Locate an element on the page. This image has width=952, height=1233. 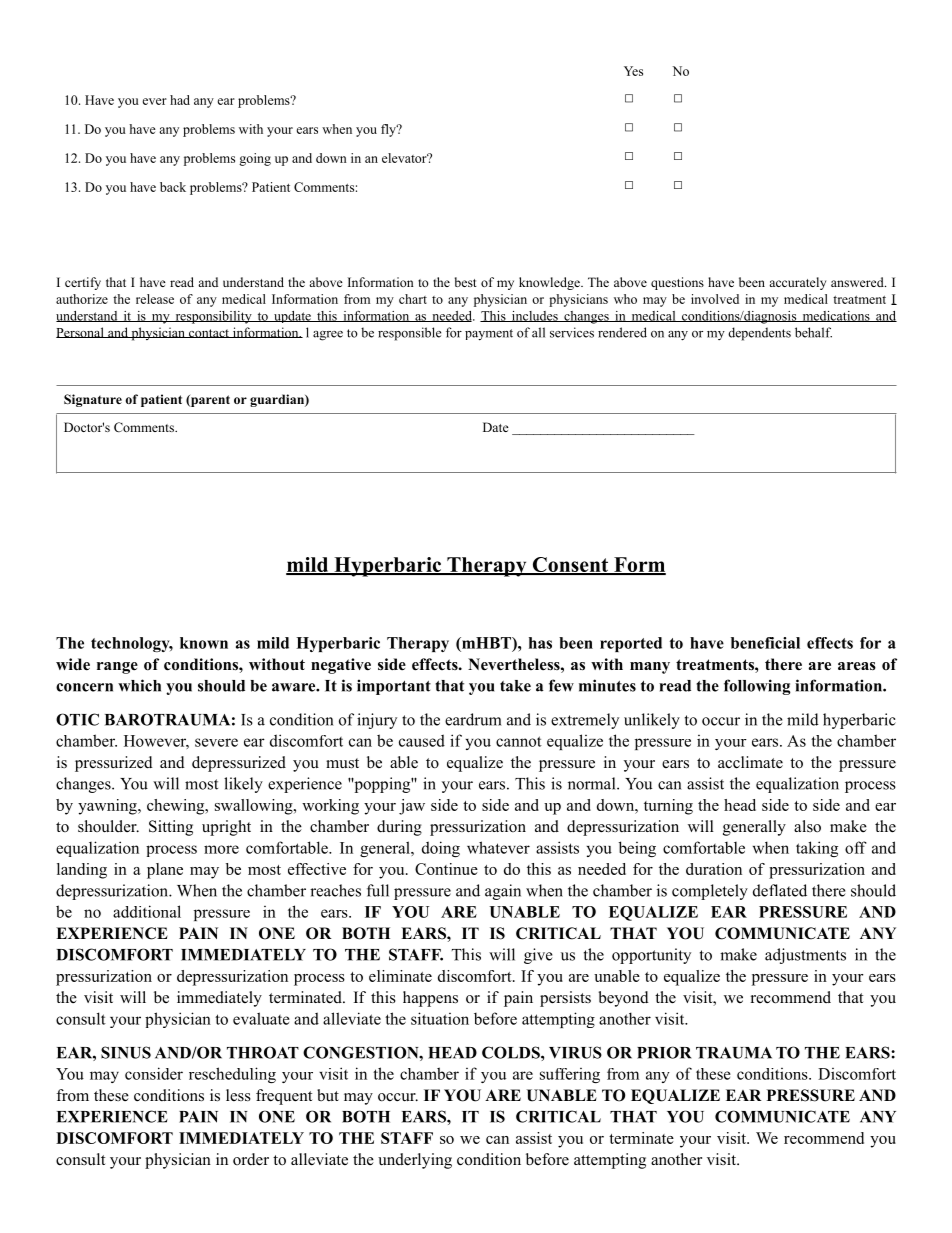
underlying is located at coordinates (415, 1161).
